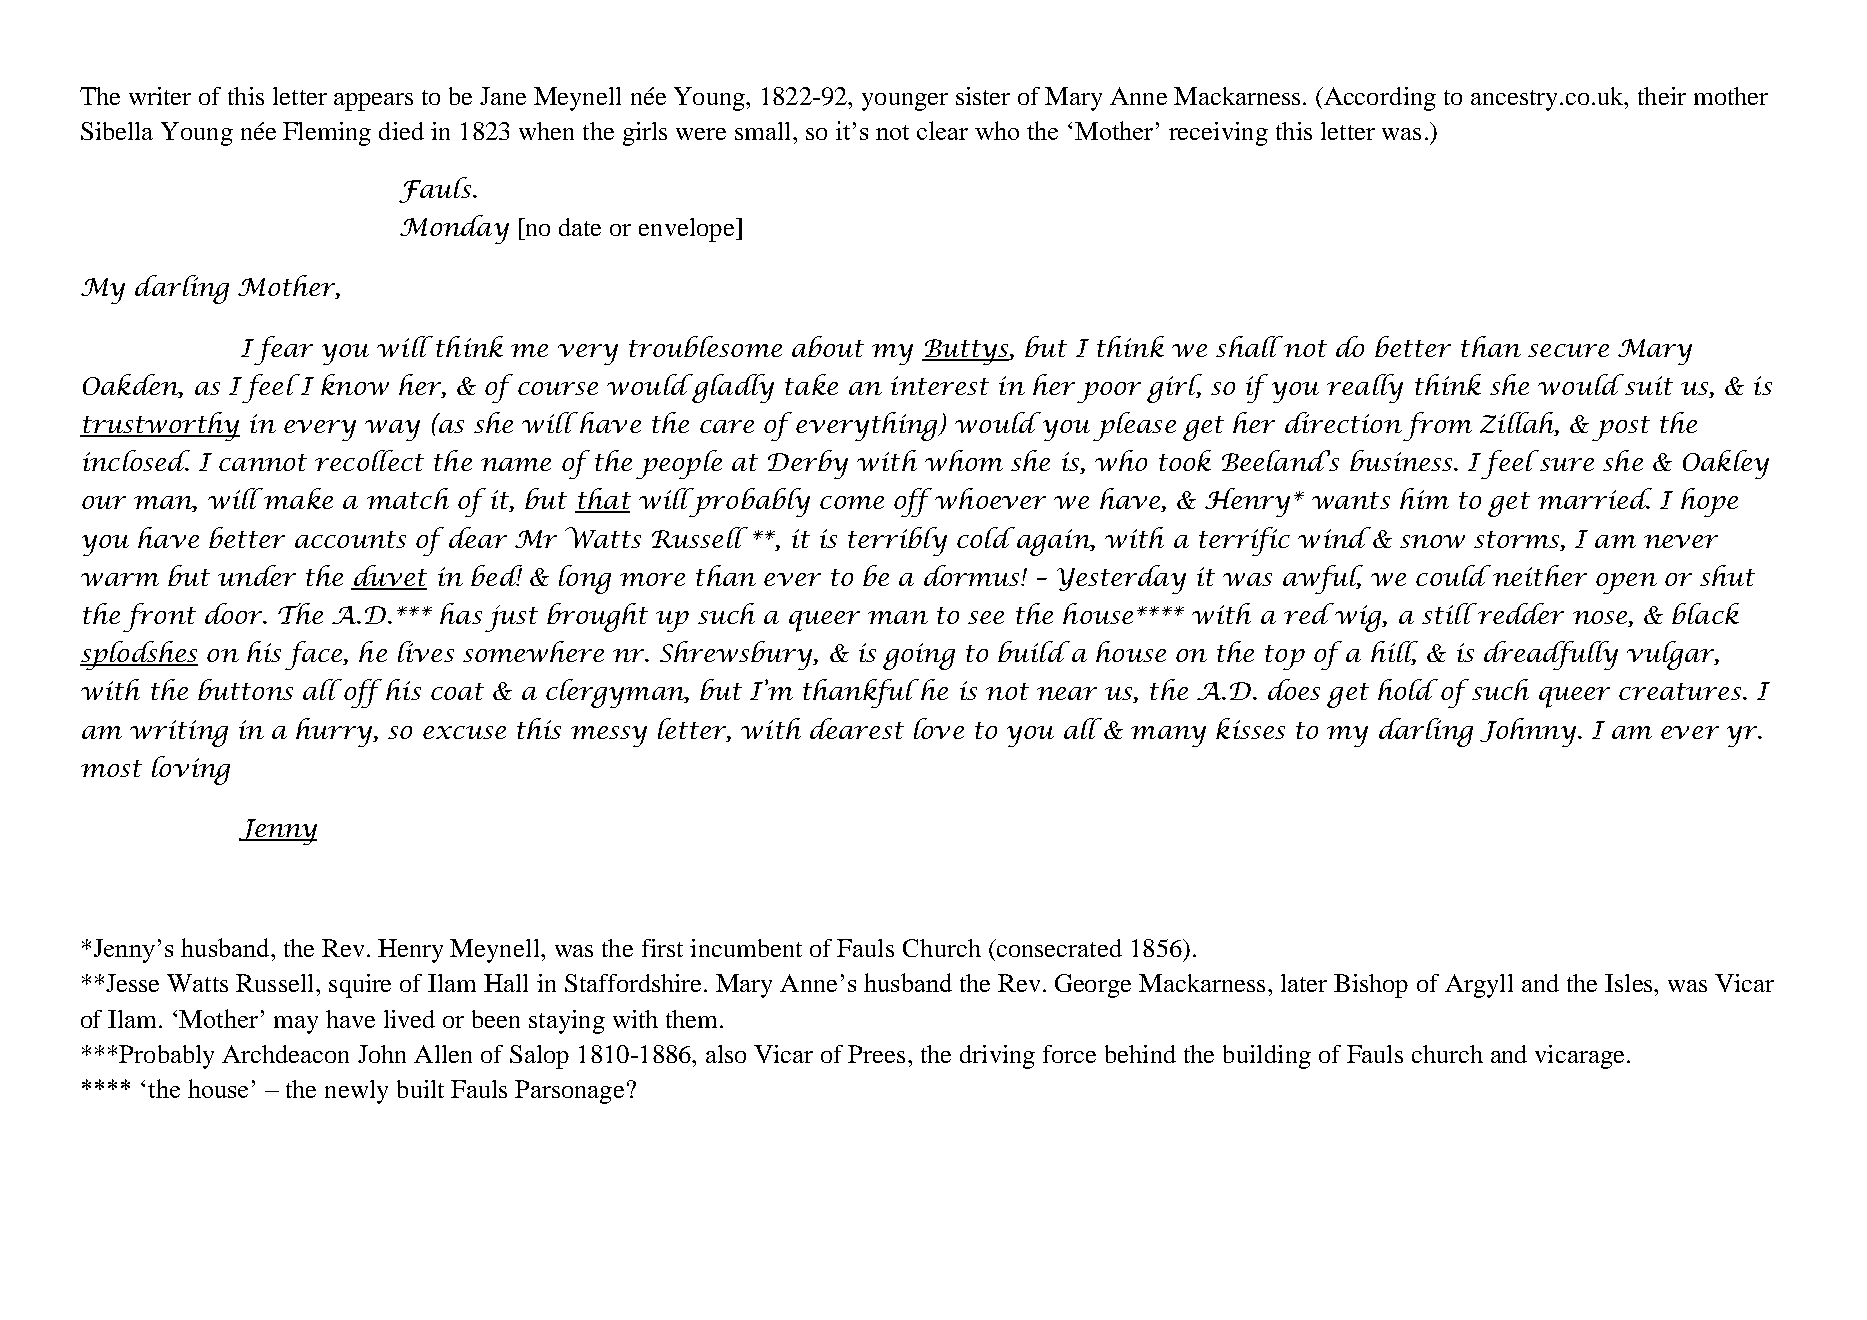 The width and height of the image is (1867, 1320). I want to click on love, so click(939, 728).
